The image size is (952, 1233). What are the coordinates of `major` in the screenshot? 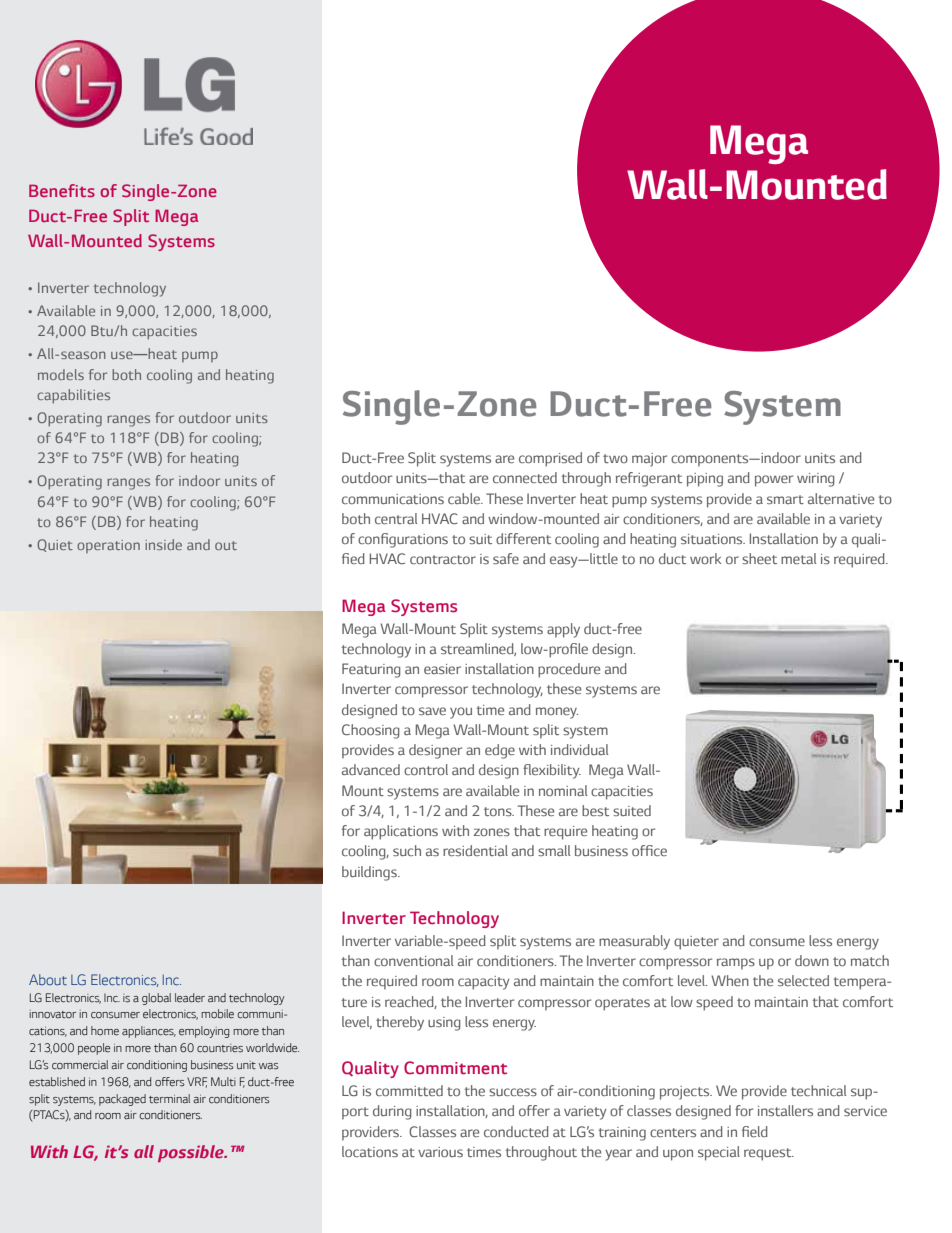 It's located at (649, 460).
